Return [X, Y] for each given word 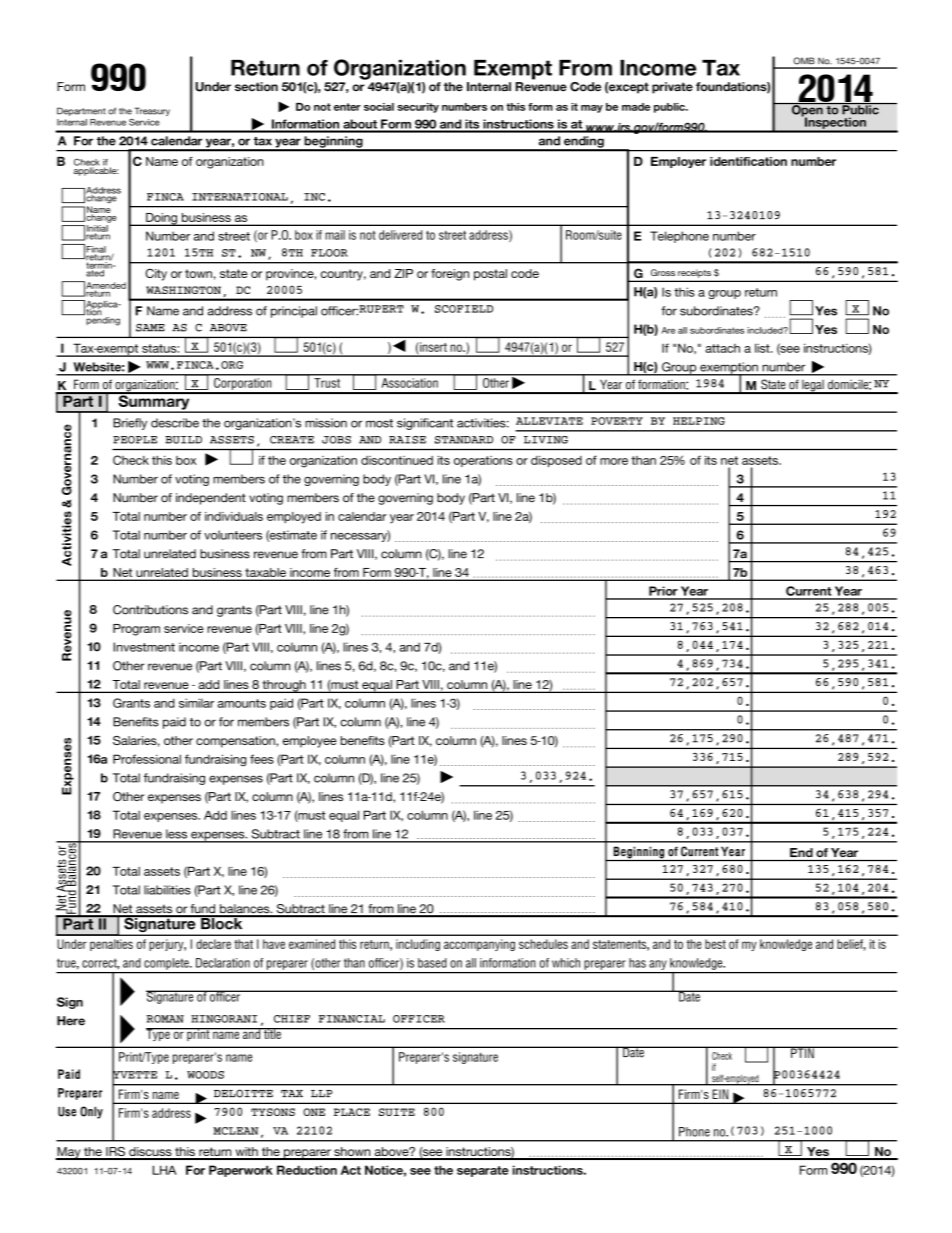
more [614, 461]
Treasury [152, 111]
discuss [150, 1153]
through [284, 686]
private [672, 88]
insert [432, 347]
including [418, 945]
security [418, 108]
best [715, 944]
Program [136, 630]
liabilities [167, 890]
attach [723, 348]
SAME [150, 328]
